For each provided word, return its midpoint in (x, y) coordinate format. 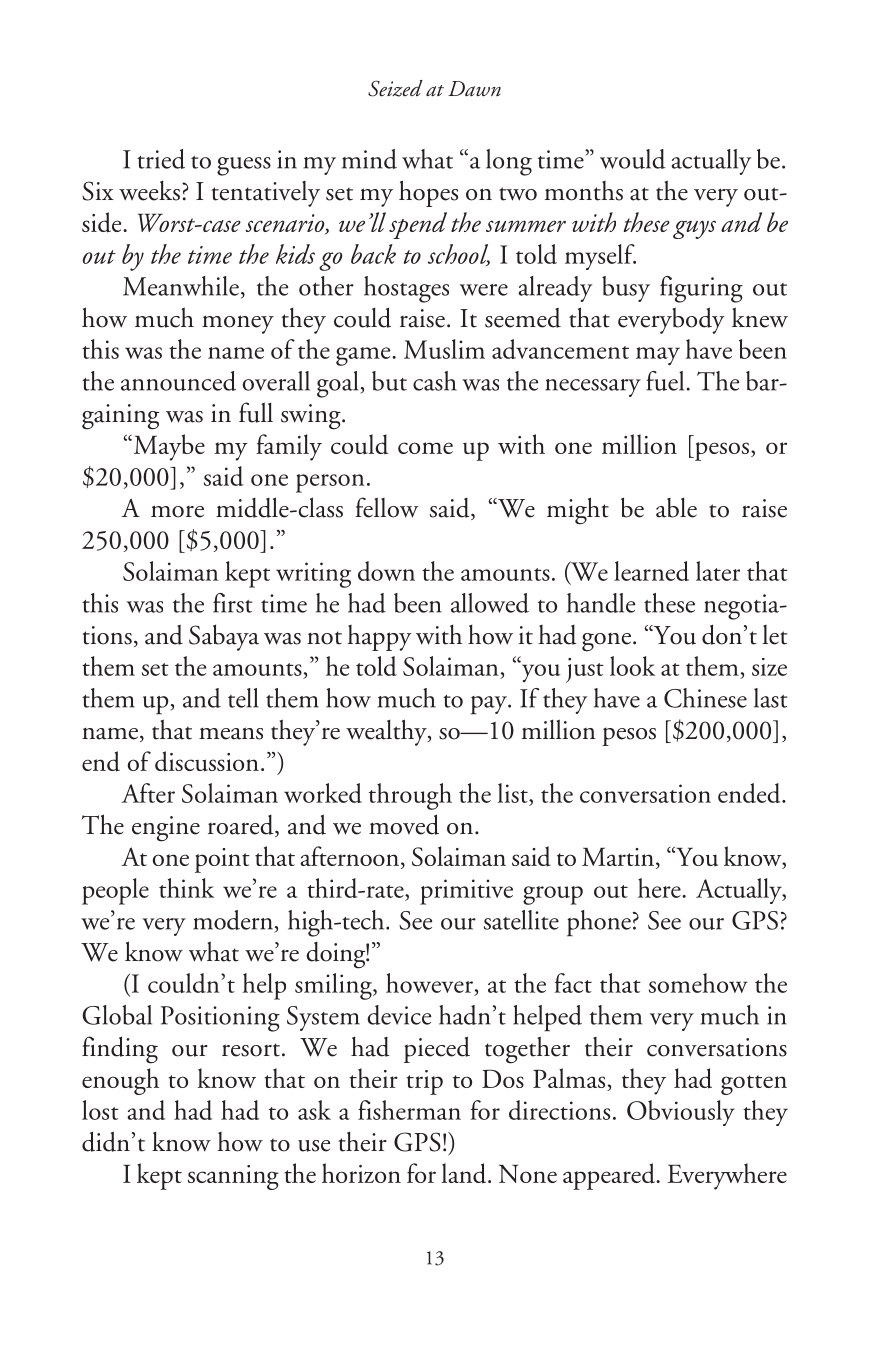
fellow (386, 507)
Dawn (474, 89)
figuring (701, 289)
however (429, 983)
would (633, 159)
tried (161, 159)
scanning (233, 1177)
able (676, 507)
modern (233, 920)
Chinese (705, 698)
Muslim (444, 349)
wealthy (387, 732)
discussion (207, 761)
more (177, 511)
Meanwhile (181, 286)
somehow (698, 983)
